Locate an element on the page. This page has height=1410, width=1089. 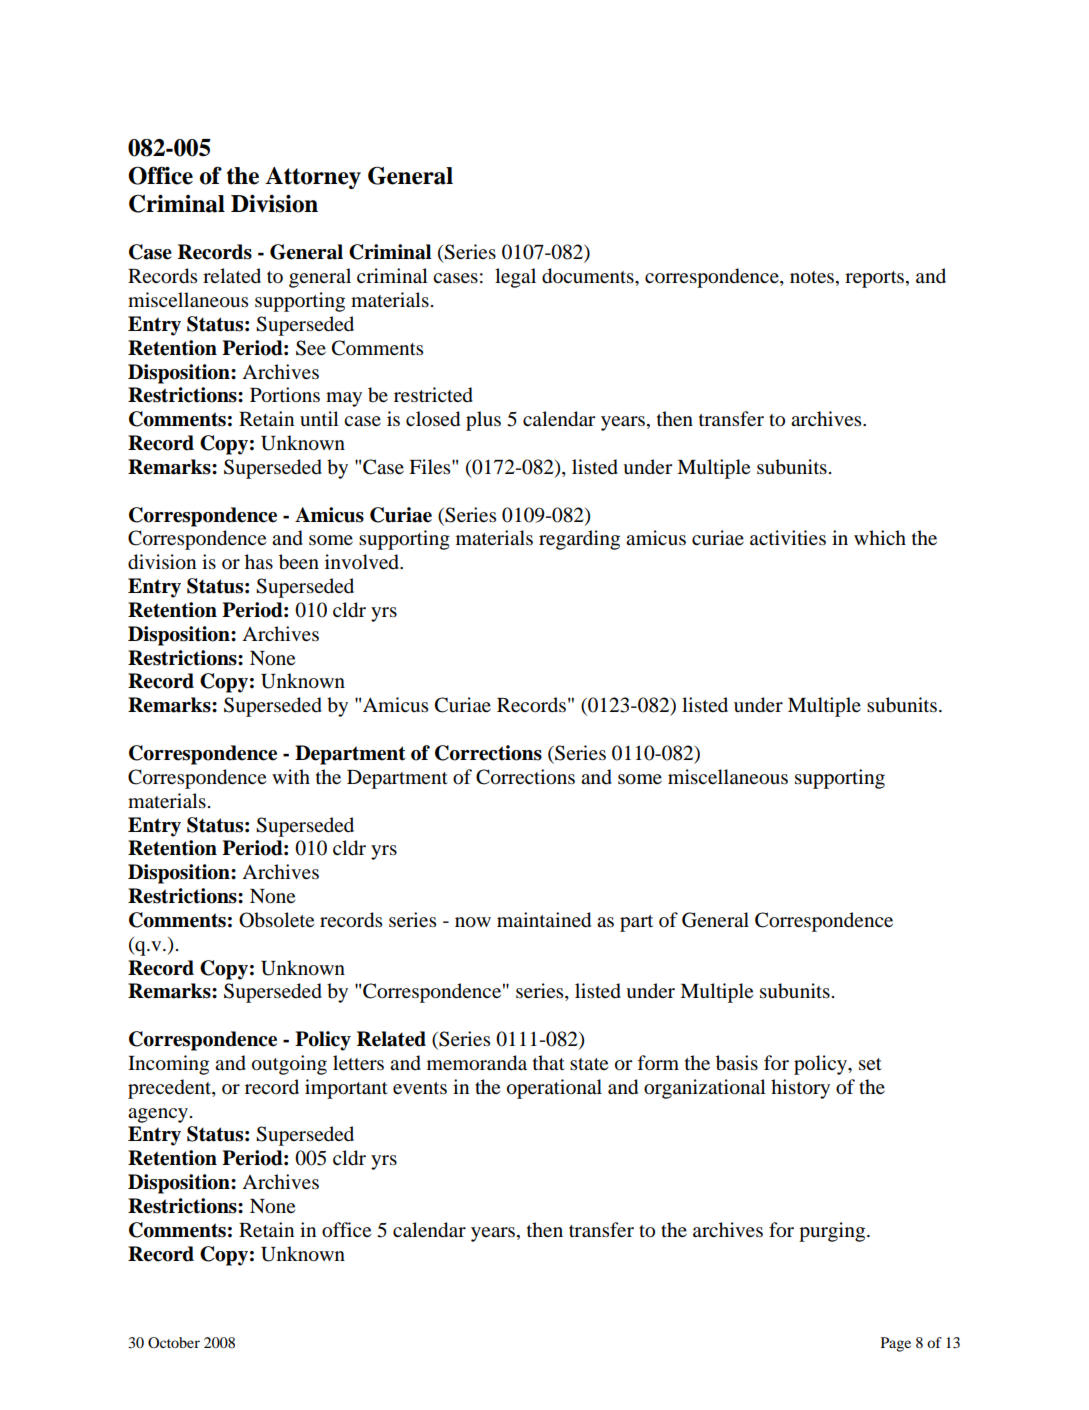
October is located at coordinates (174, 1342).
